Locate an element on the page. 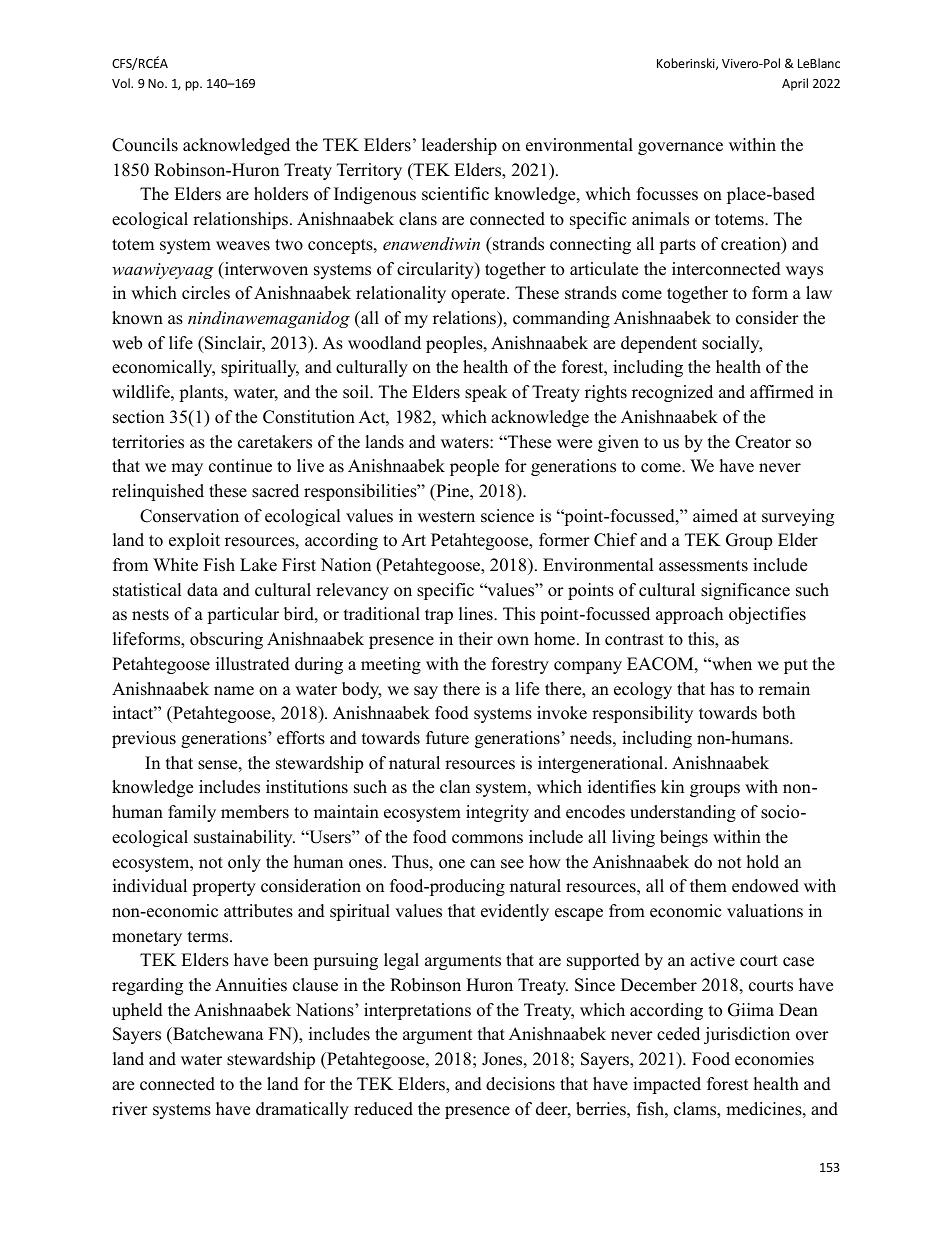 The width and height of the document is (952, 1233). lines is located at coordinates (477, 614).
